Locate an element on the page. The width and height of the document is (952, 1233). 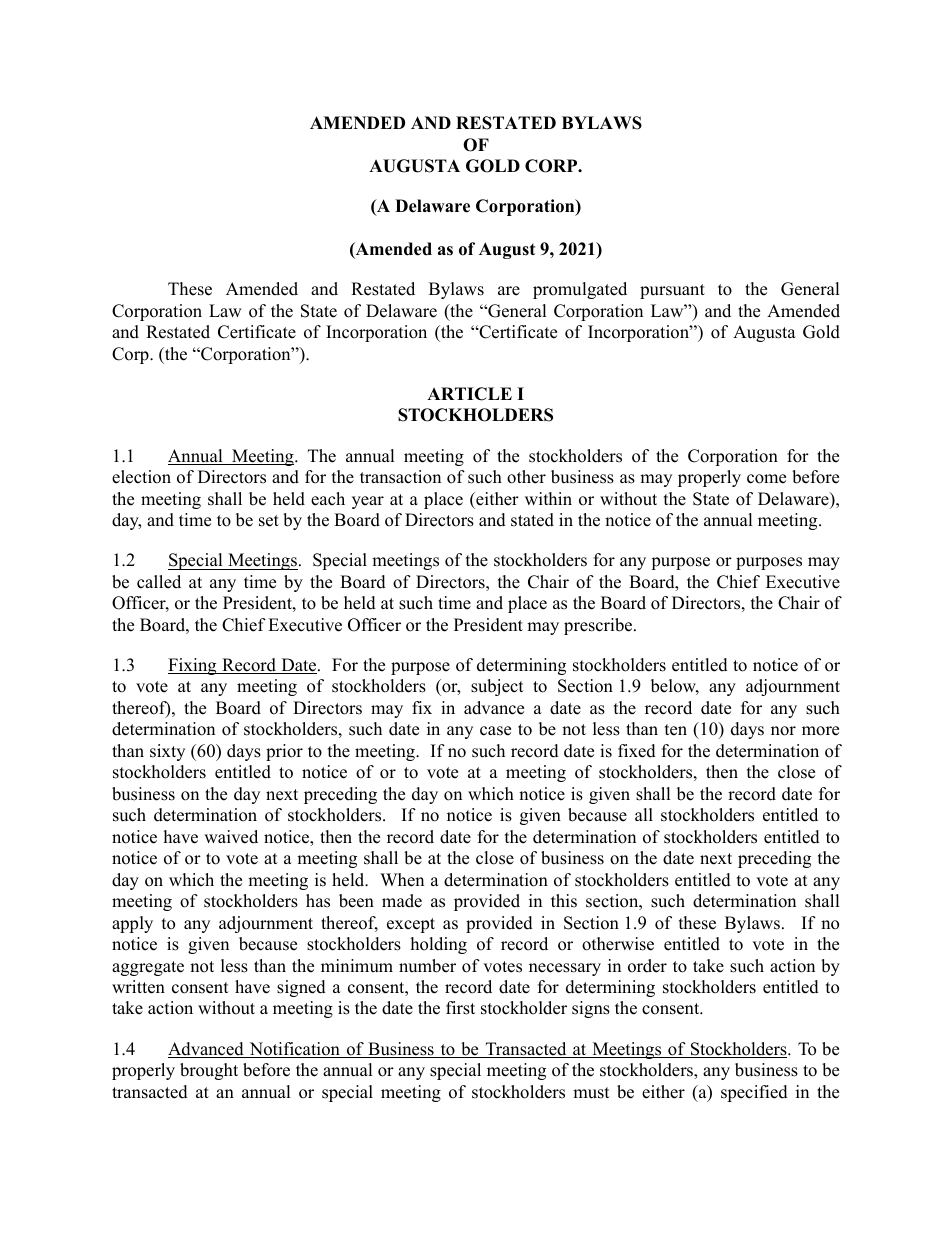
specified is located at coordinates (754, 1093).
